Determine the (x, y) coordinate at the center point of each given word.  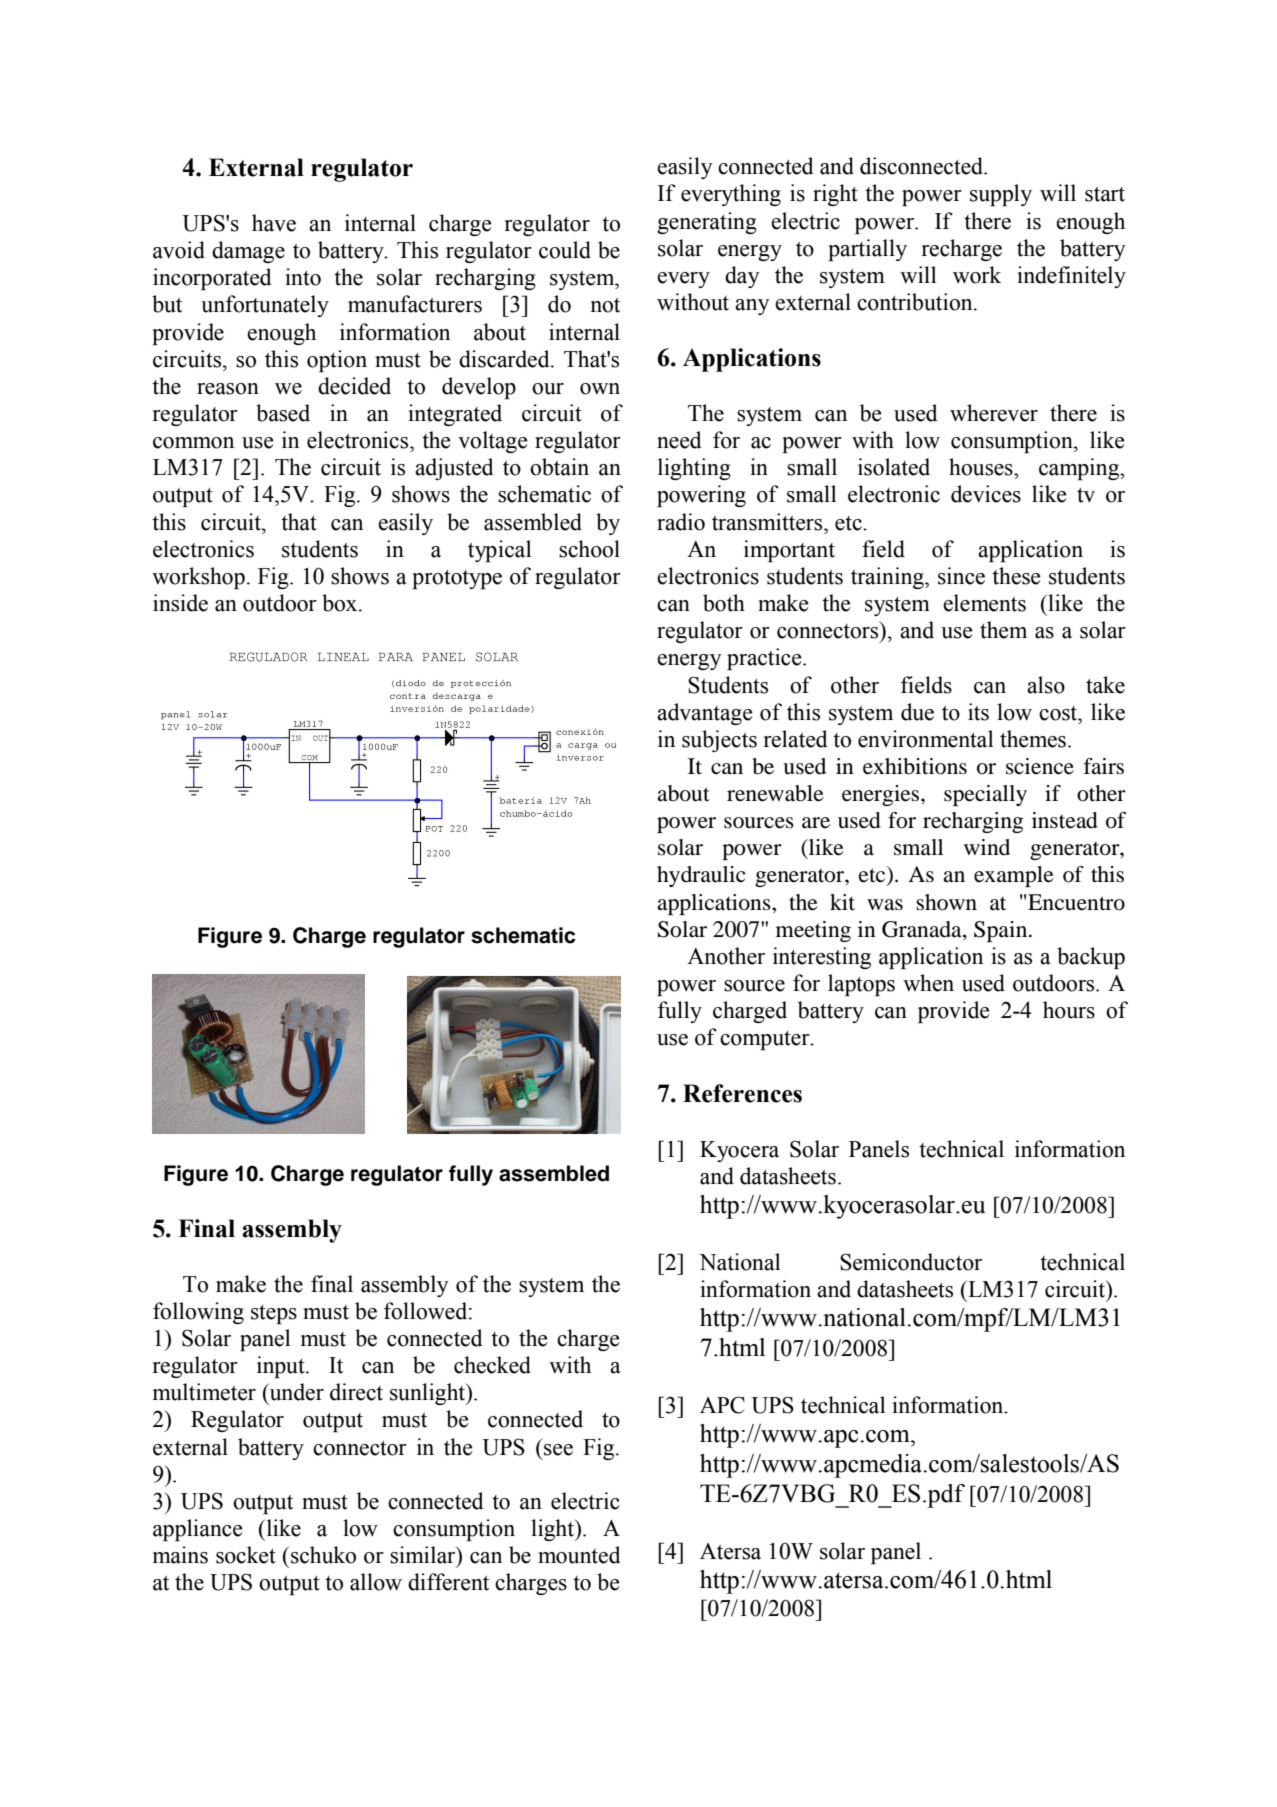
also (1046, 685)
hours (1069, 1010)
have (274, 223)
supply (1001, 195)
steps (274, 1314)
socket (246, 1555)
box (341, 603)
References (742, 1093)
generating (707, 223)
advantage (704, 714)
